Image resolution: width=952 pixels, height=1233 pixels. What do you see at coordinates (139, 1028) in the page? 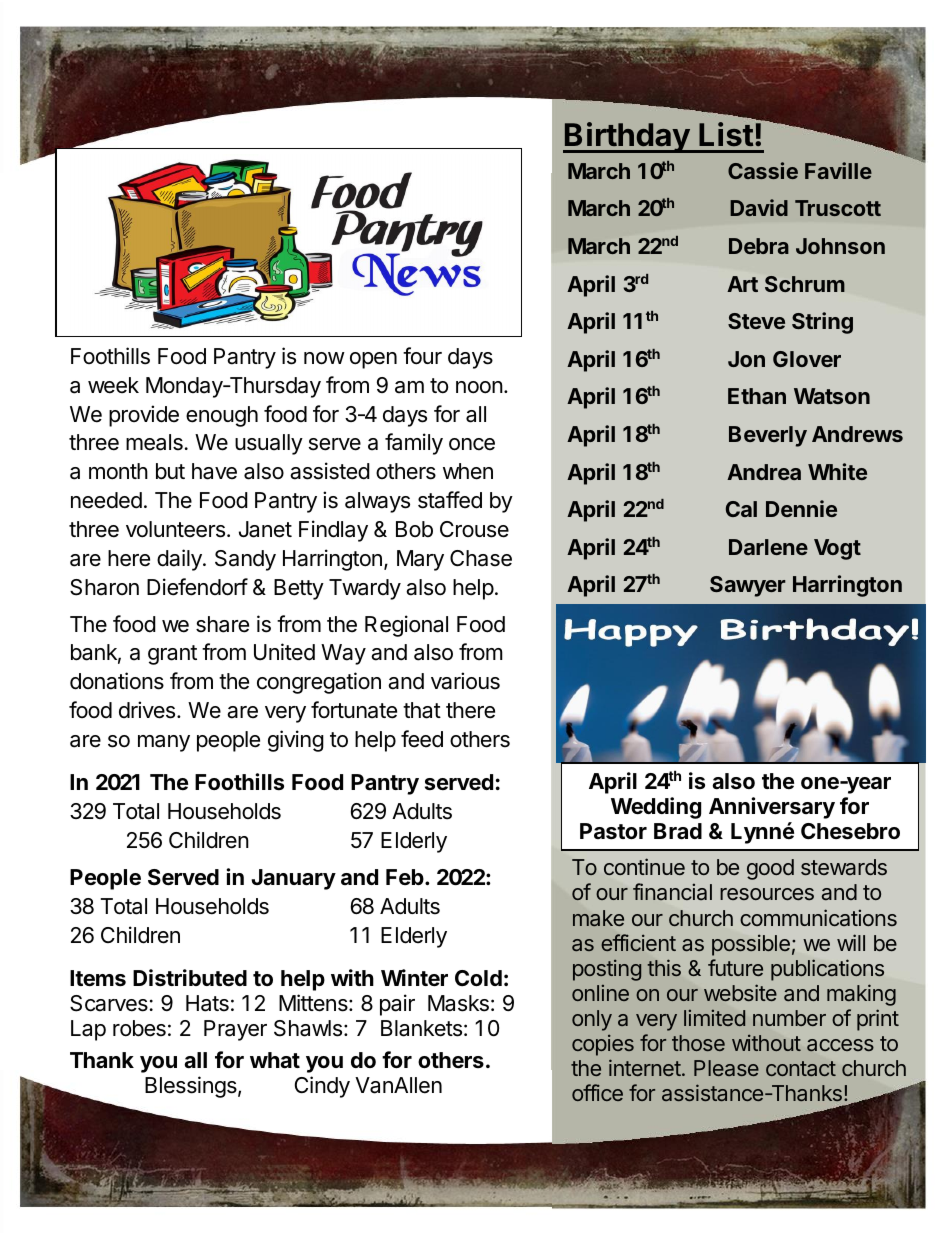
I see `robes` at bounding box center [139, 1028].
